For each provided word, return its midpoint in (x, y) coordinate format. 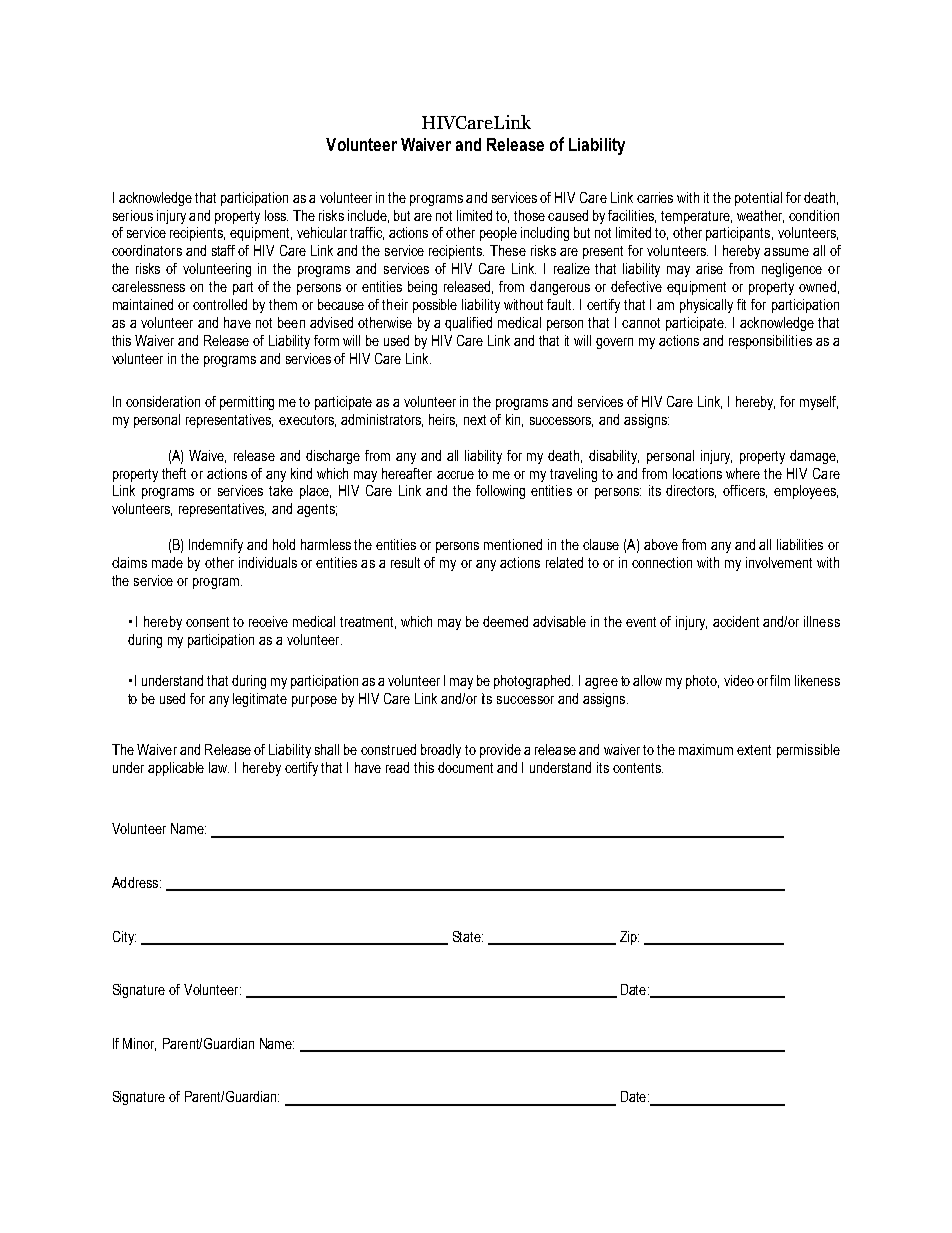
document (465, 767)
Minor (139, 1044)
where (743, 473)
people (498, 234)
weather (760, 216)
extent (754, 750)
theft (174, 473)
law (219, 767)
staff (223, 250)
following (500, 492)
